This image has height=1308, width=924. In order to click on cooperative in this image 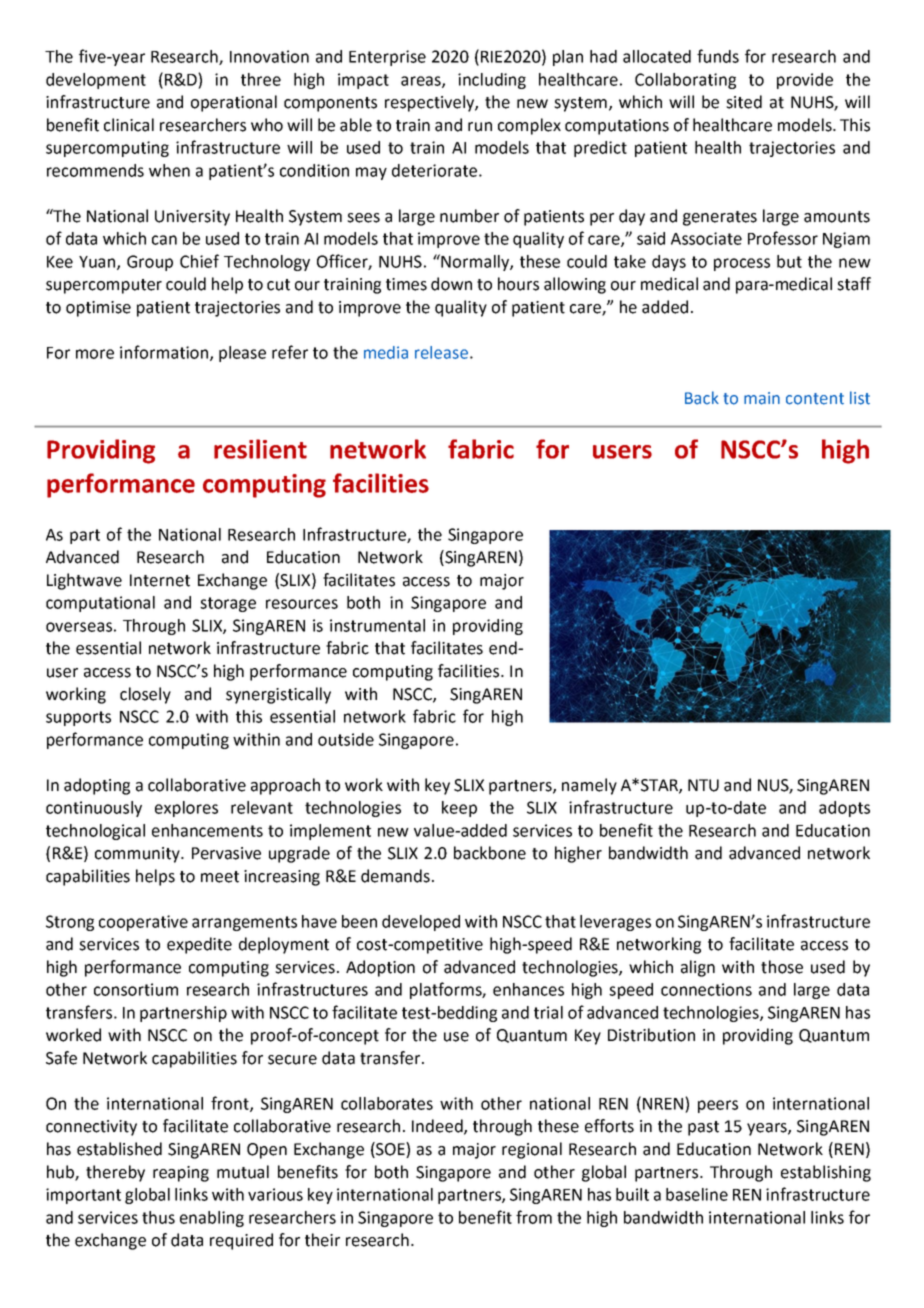, I will do `click(143, 923)`.
